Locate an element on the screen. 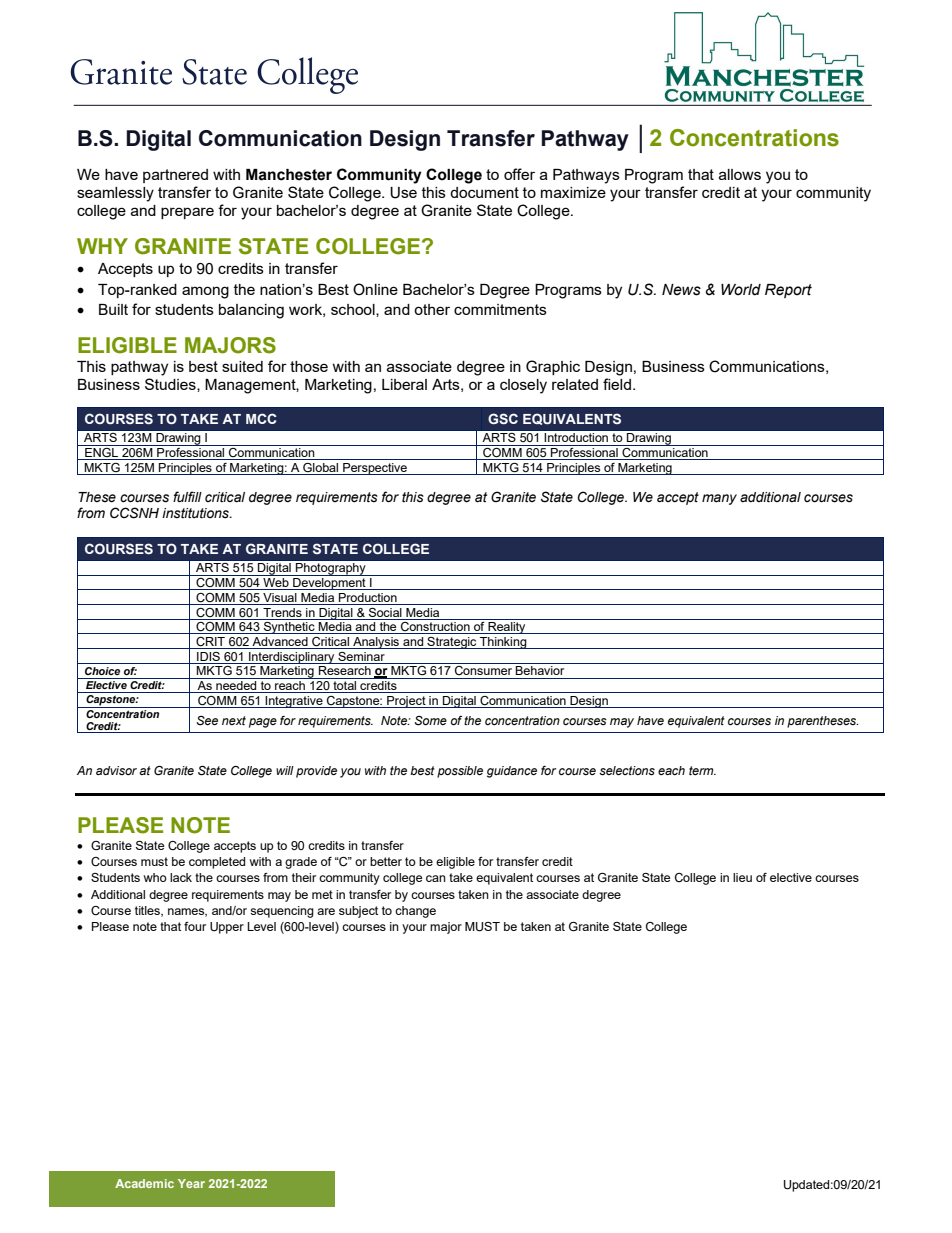  Perspective is located at coordinates (375, 469).
